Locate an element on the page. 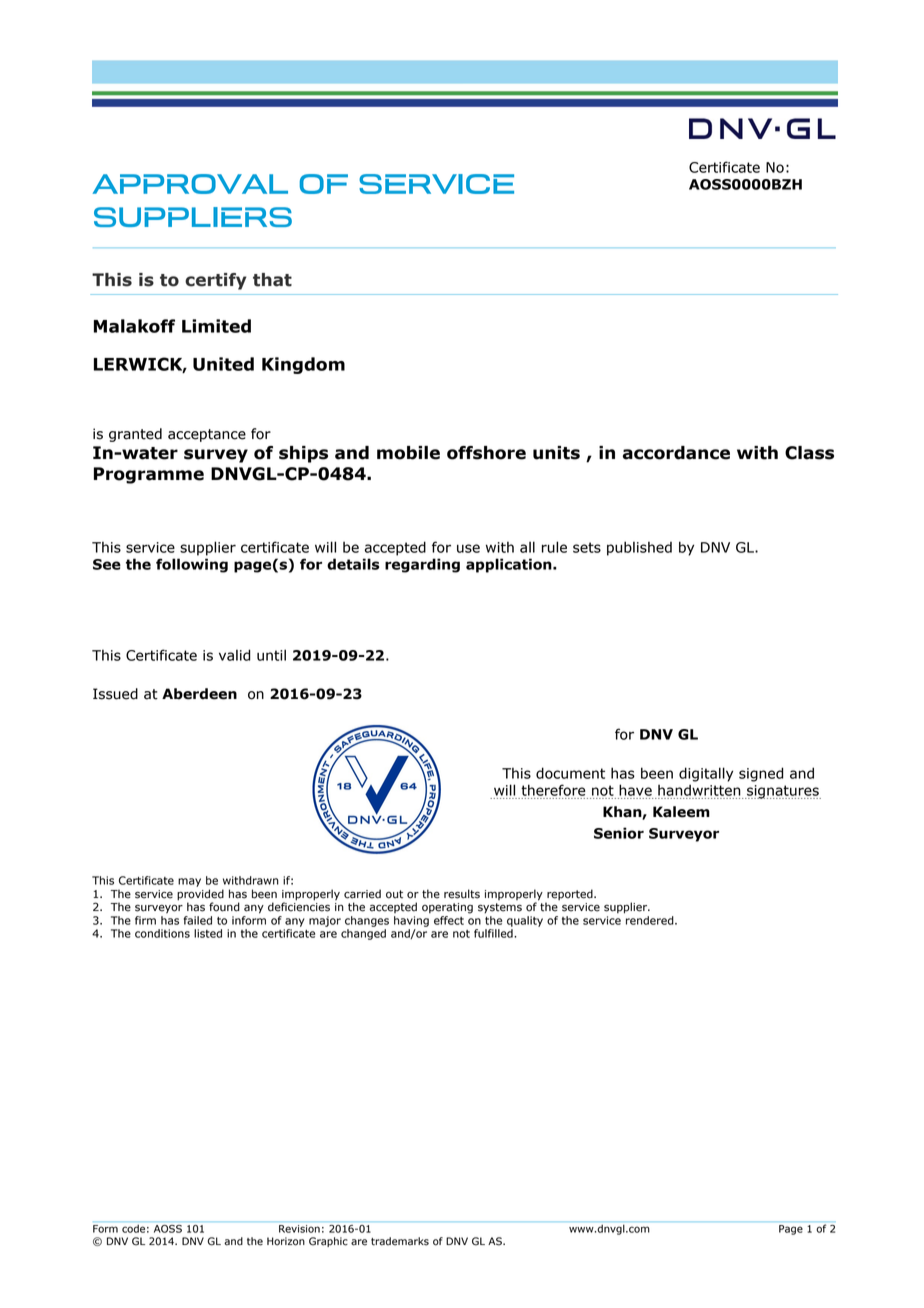 The image size is (924, 1308). APPROVAL is located at coordinates (190, 184).
